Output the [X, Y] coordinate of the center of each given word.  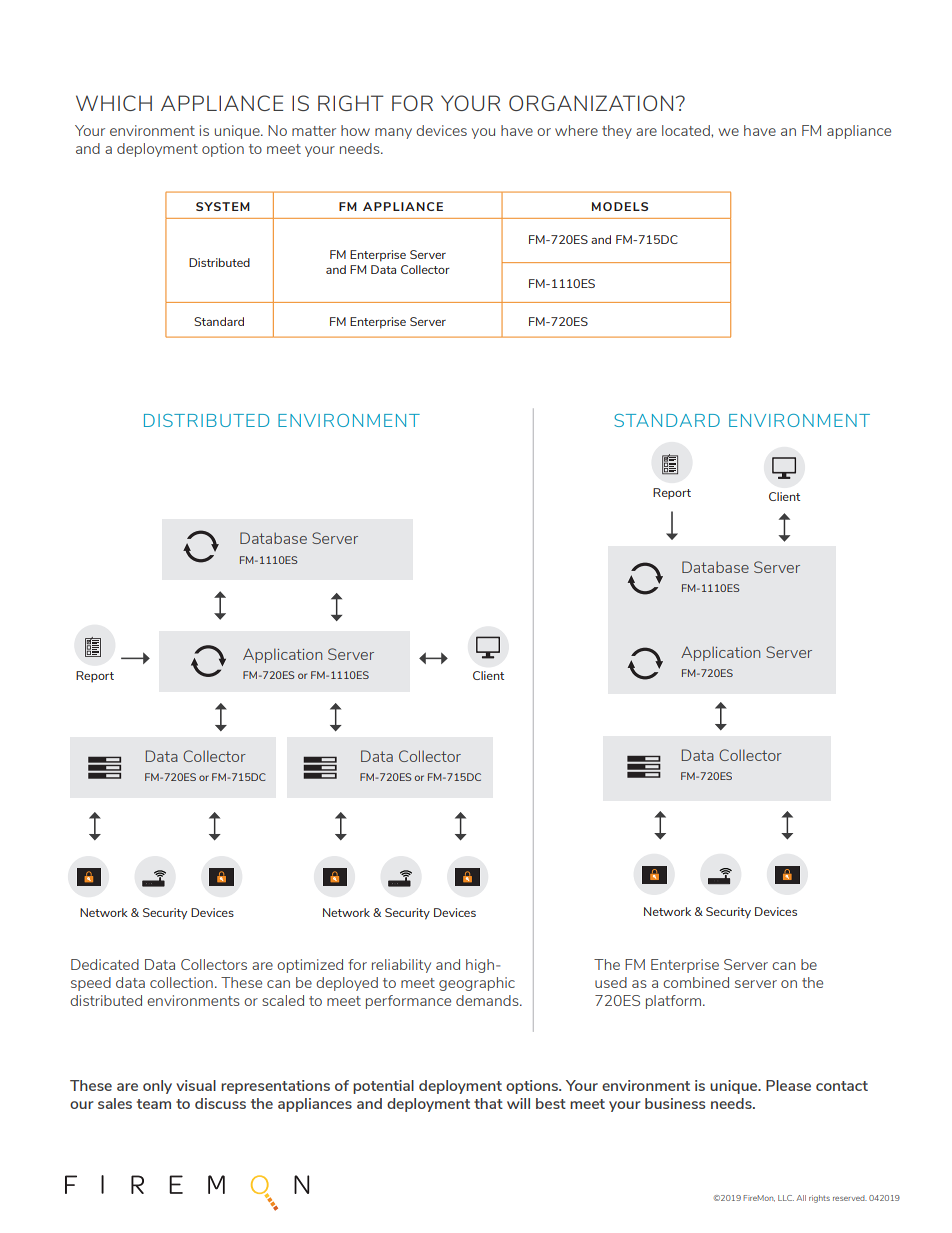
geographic [477, 984]
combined [696, 982]
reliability [401, 966]
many [393, 133]
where [576, 130]
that [488, 1103]
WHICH [114, 103]
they [617, 132]
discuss [220, 1103]
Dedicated [105, 964]
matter [314, 131]
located [687, 130]
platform [675, 1002]
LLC [786, 1198]
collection [181, 982]
